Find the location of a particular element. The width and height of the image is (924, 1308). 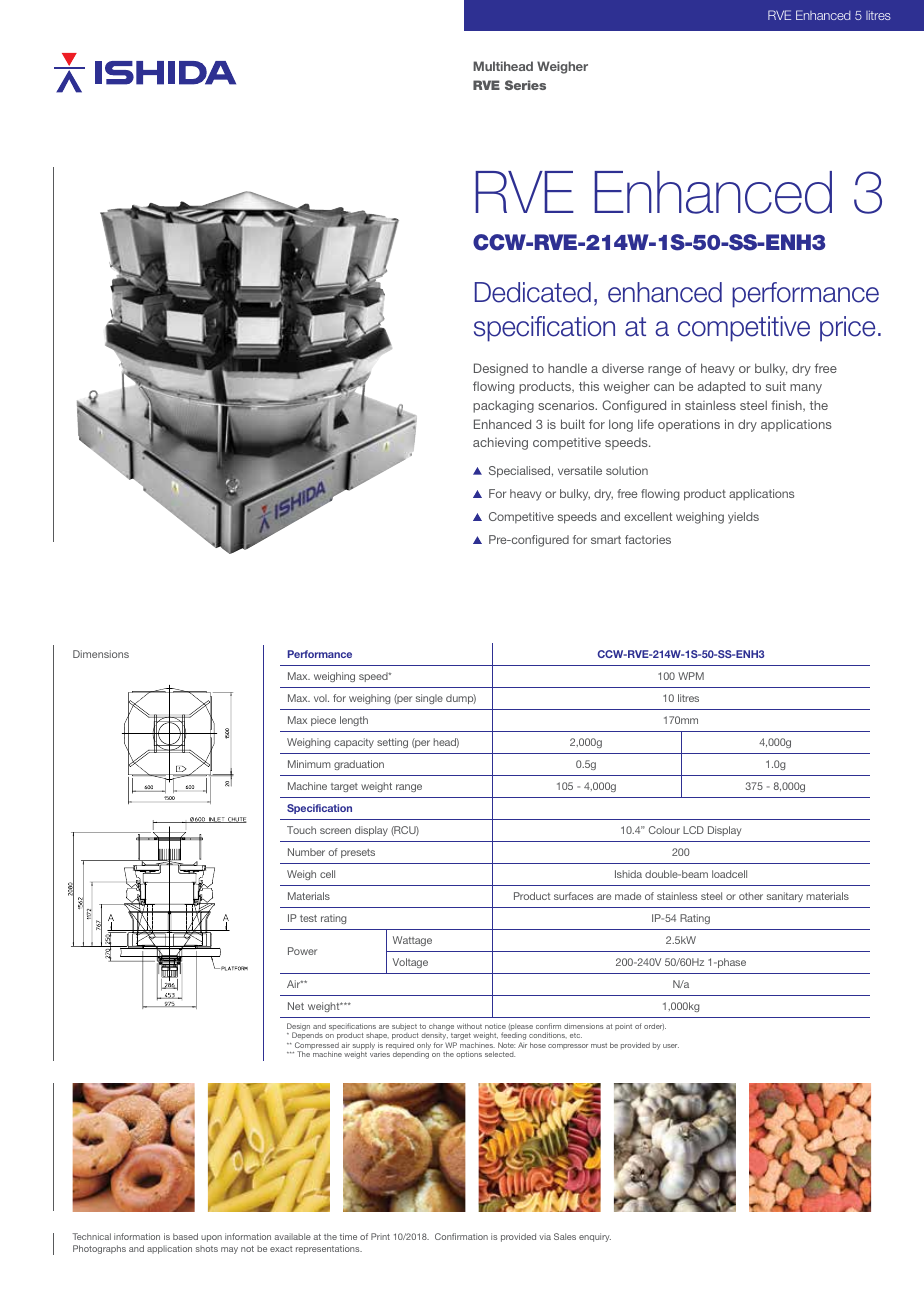

single is located at coordinates (429, 699).
